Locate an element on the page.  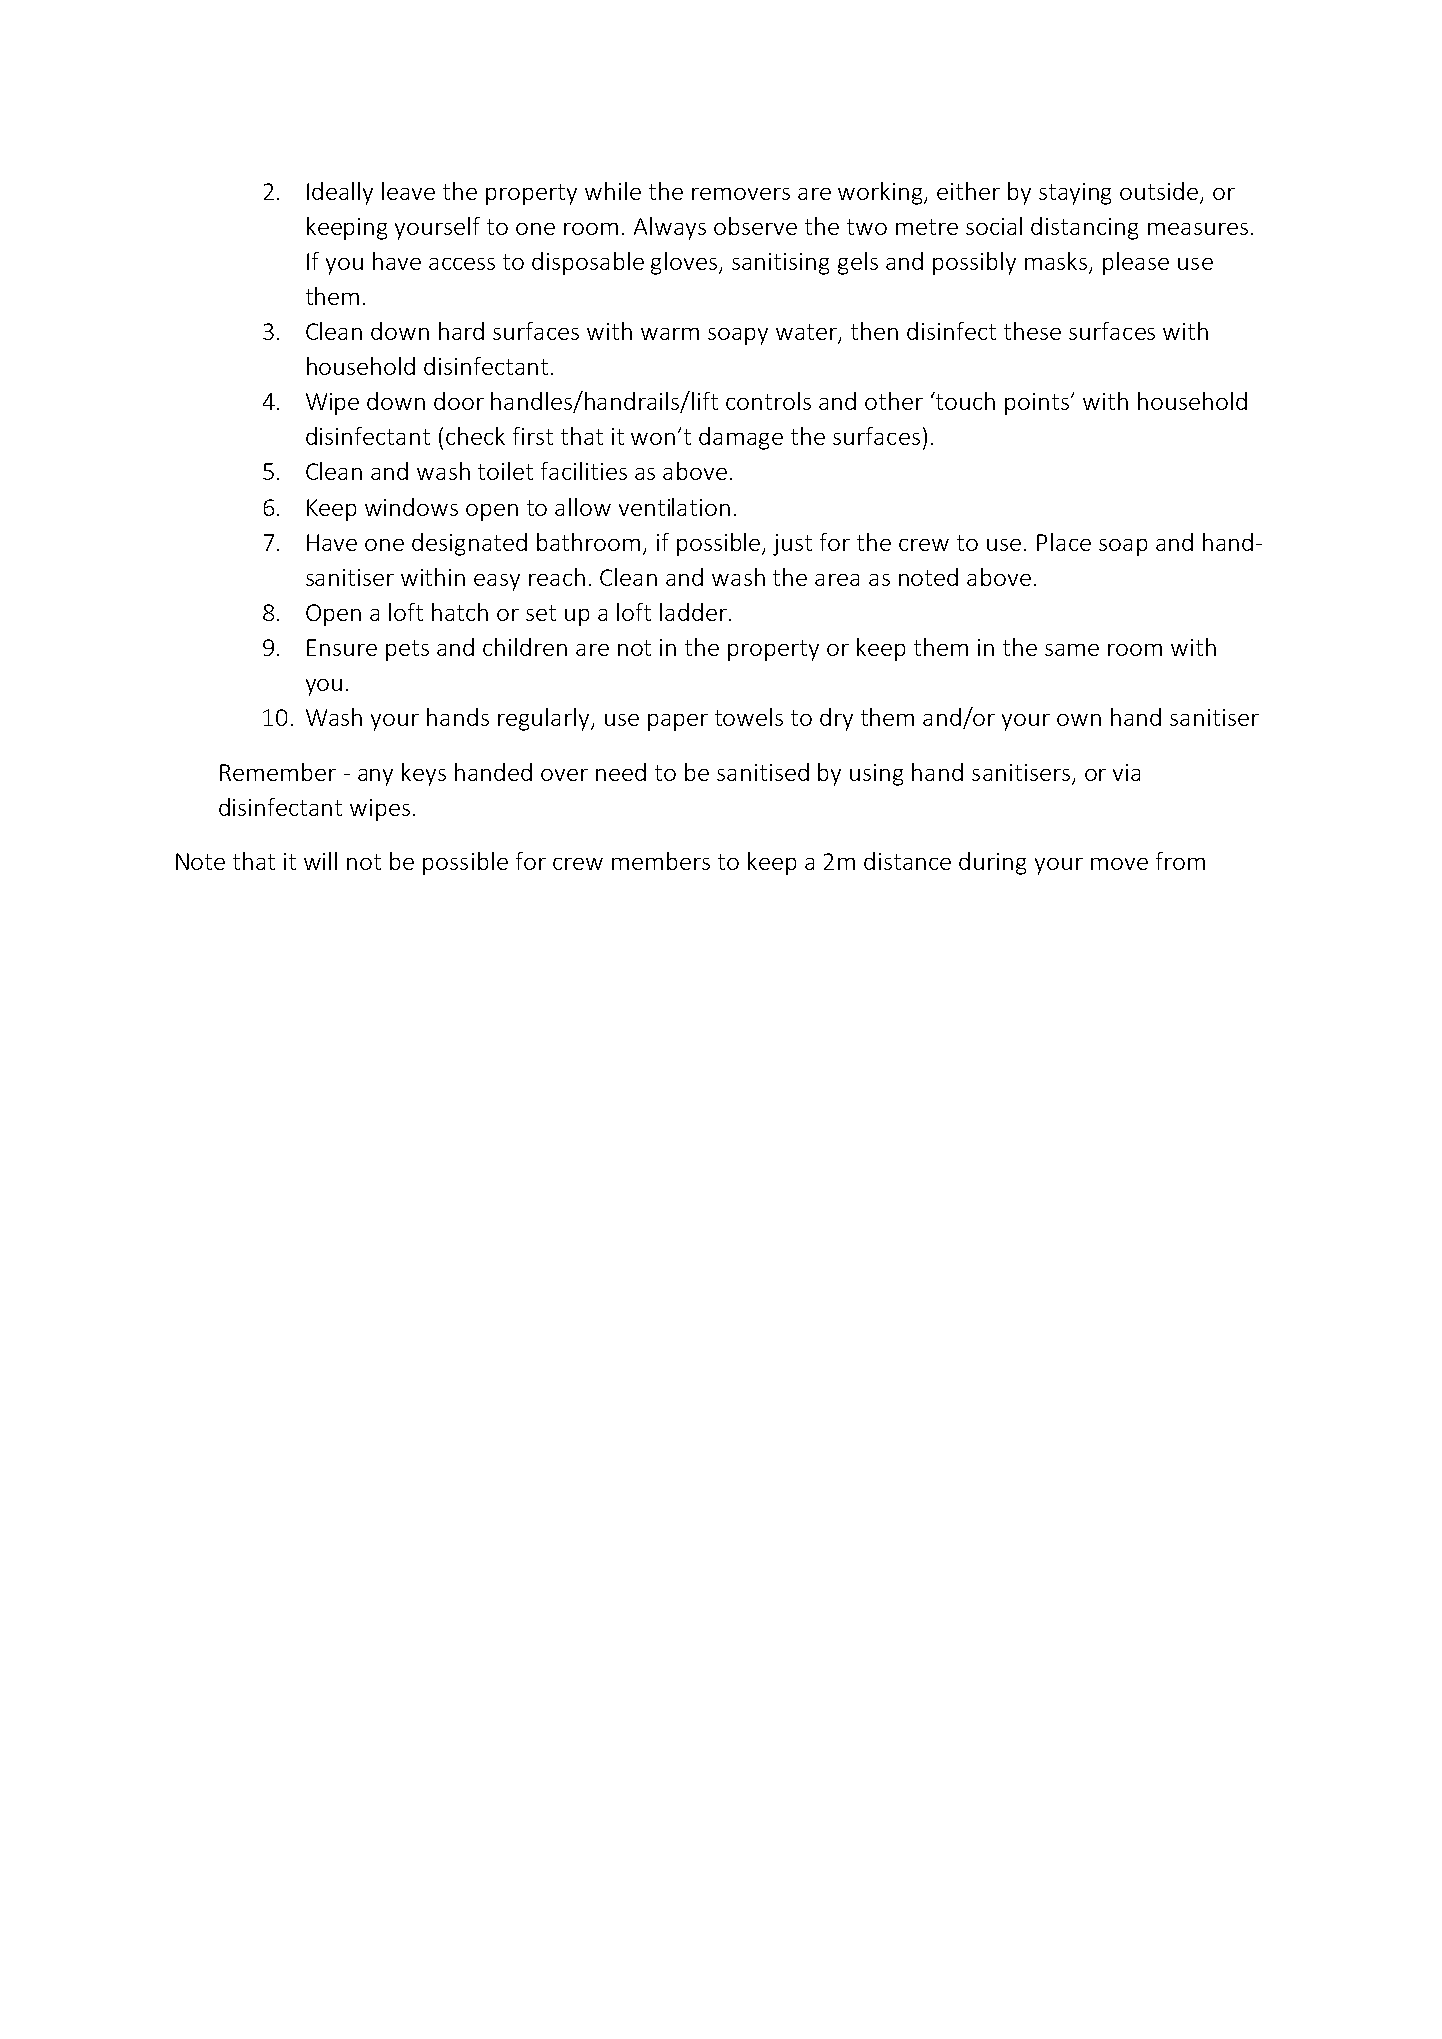
damage is located at coordinates (741, 438).
